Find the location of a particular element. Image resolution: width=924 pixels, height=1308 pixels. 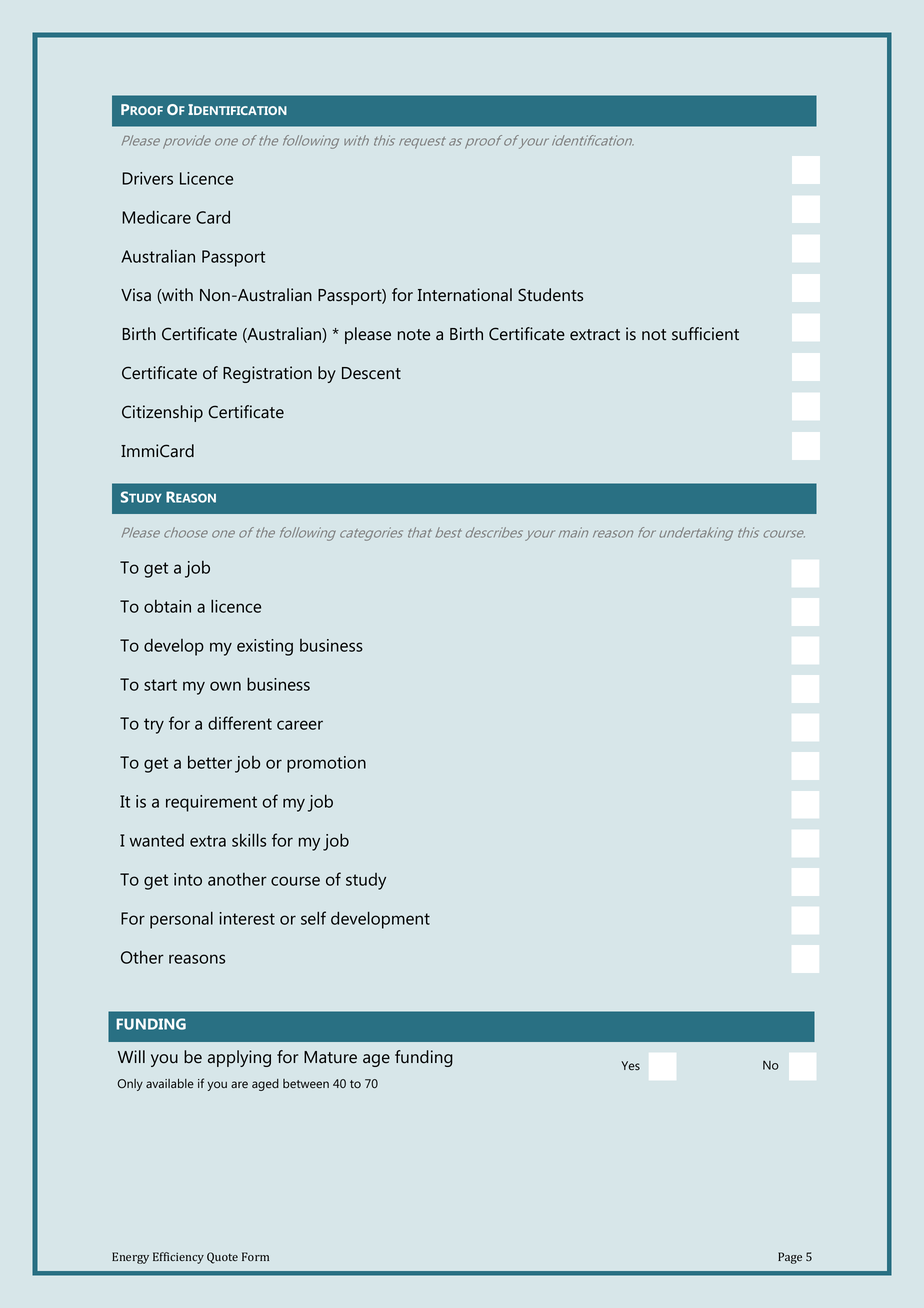

personal is located at coordinates (181, 920).
